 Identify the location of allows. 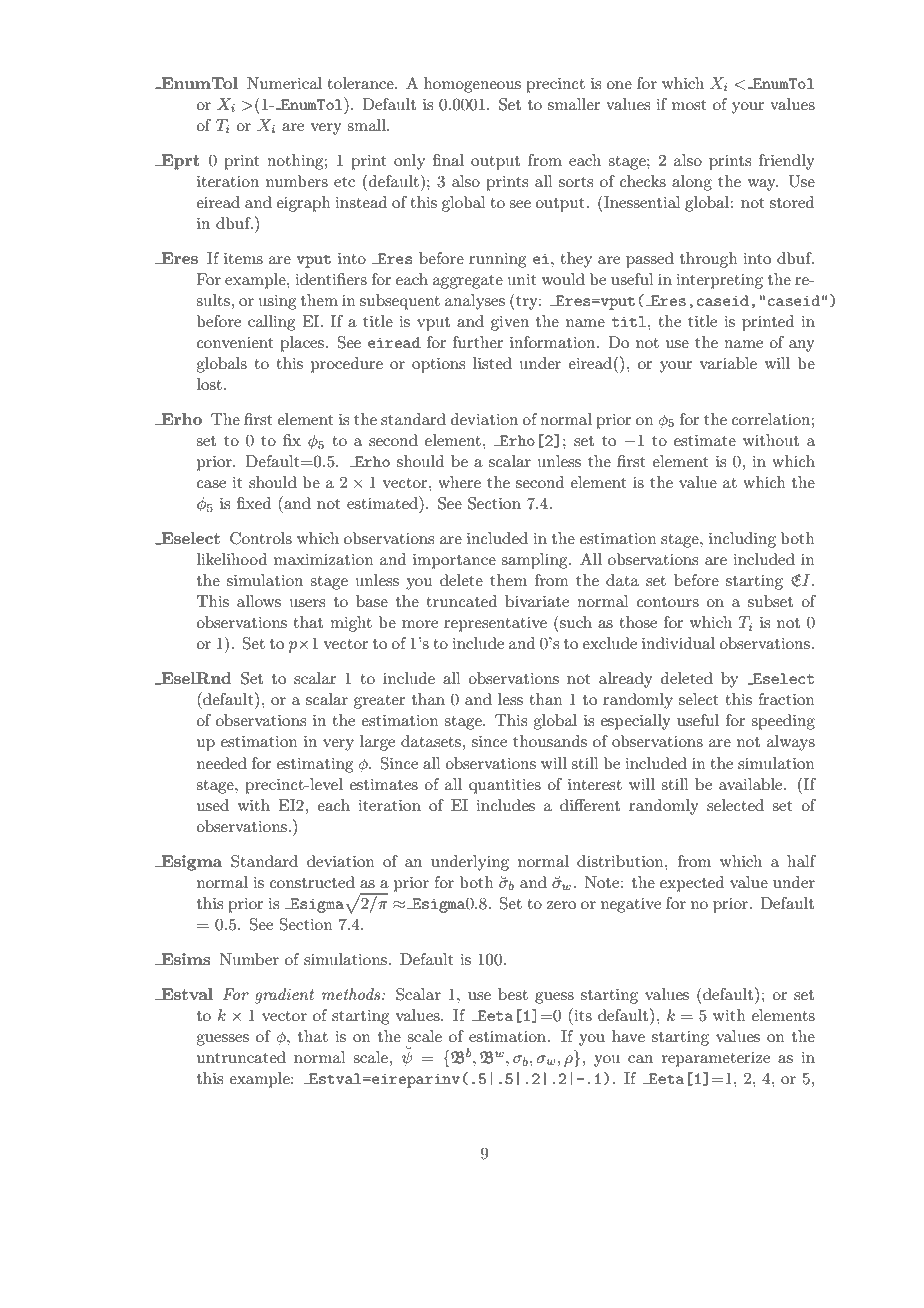
(259, 601).
